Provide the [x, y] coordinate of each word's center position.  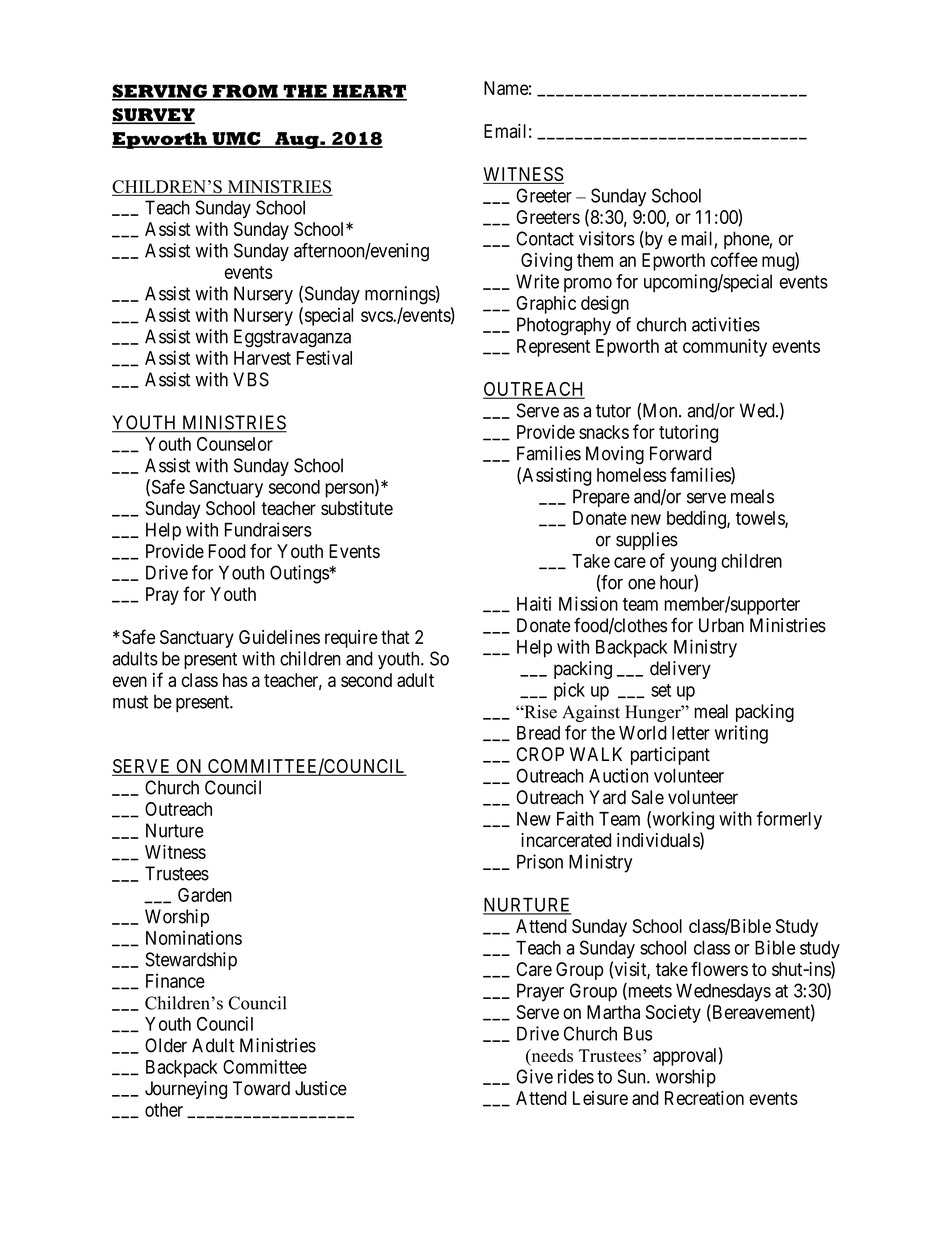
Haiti [534, 603]
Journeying [186, 1090]
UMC [236, 139]
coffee [734, 259]
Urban [721, 625]
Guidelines [279, 637]
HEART [369, 92]
